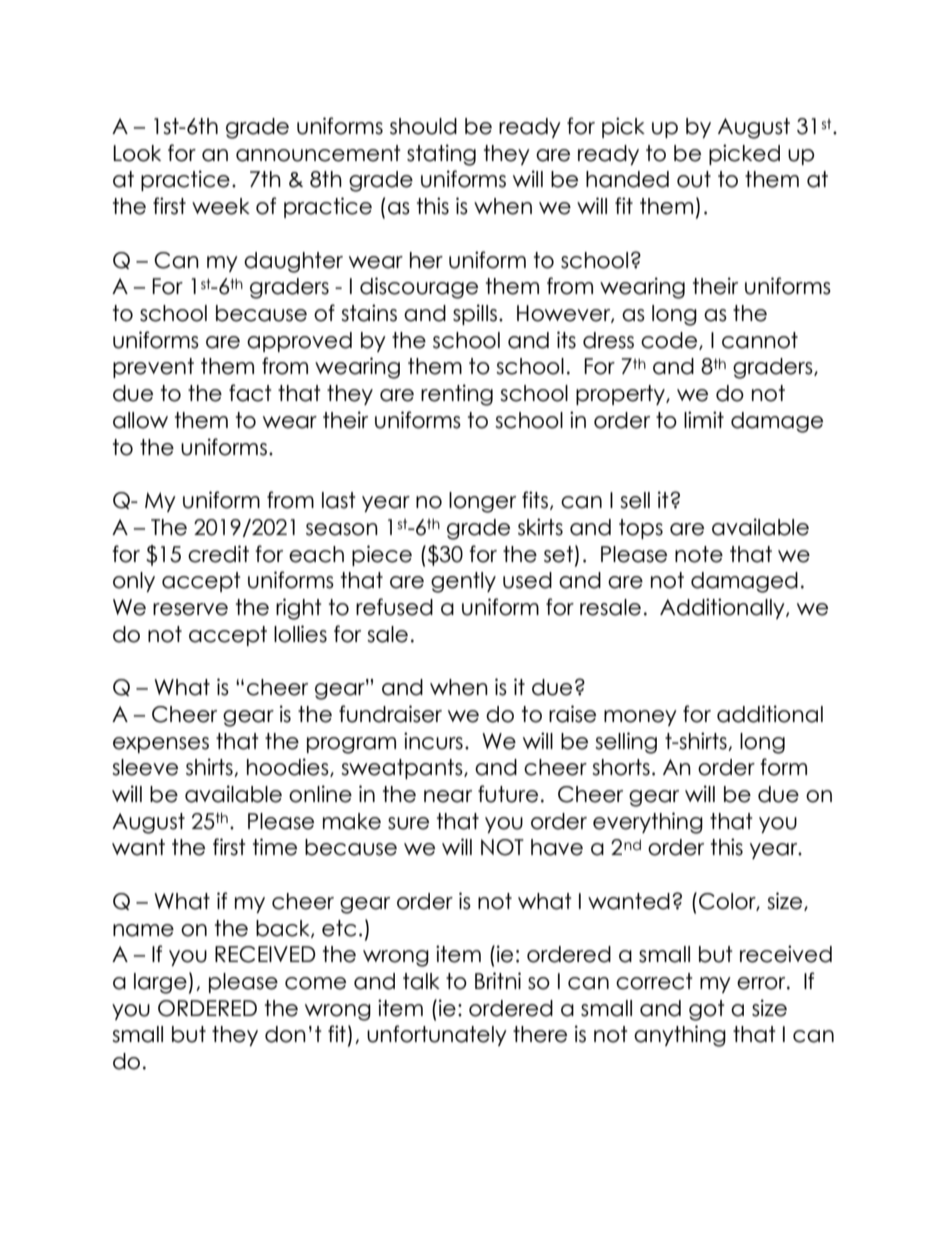 The width and height of the screenshot is (952, 1233). Describe the element at coordinates (218, 554) in the screenshot. I see `credit` at that location.
